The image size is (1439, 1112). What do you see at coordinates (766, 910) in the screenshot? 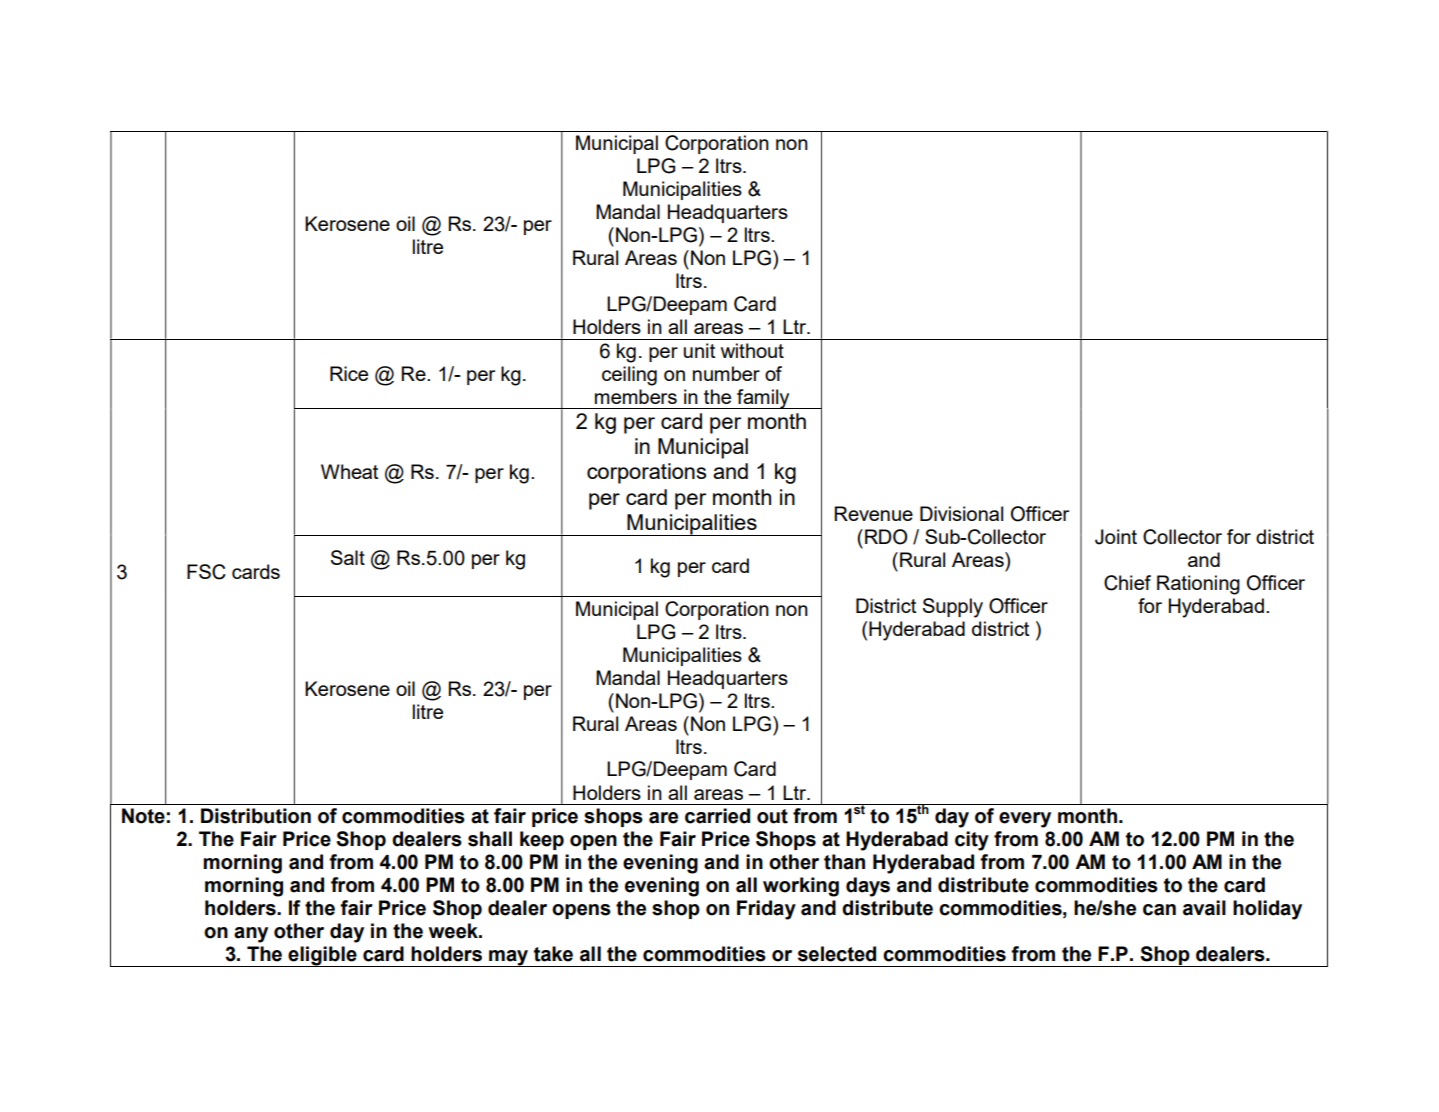
I see `Friday` at bounding box center [766, 910].
